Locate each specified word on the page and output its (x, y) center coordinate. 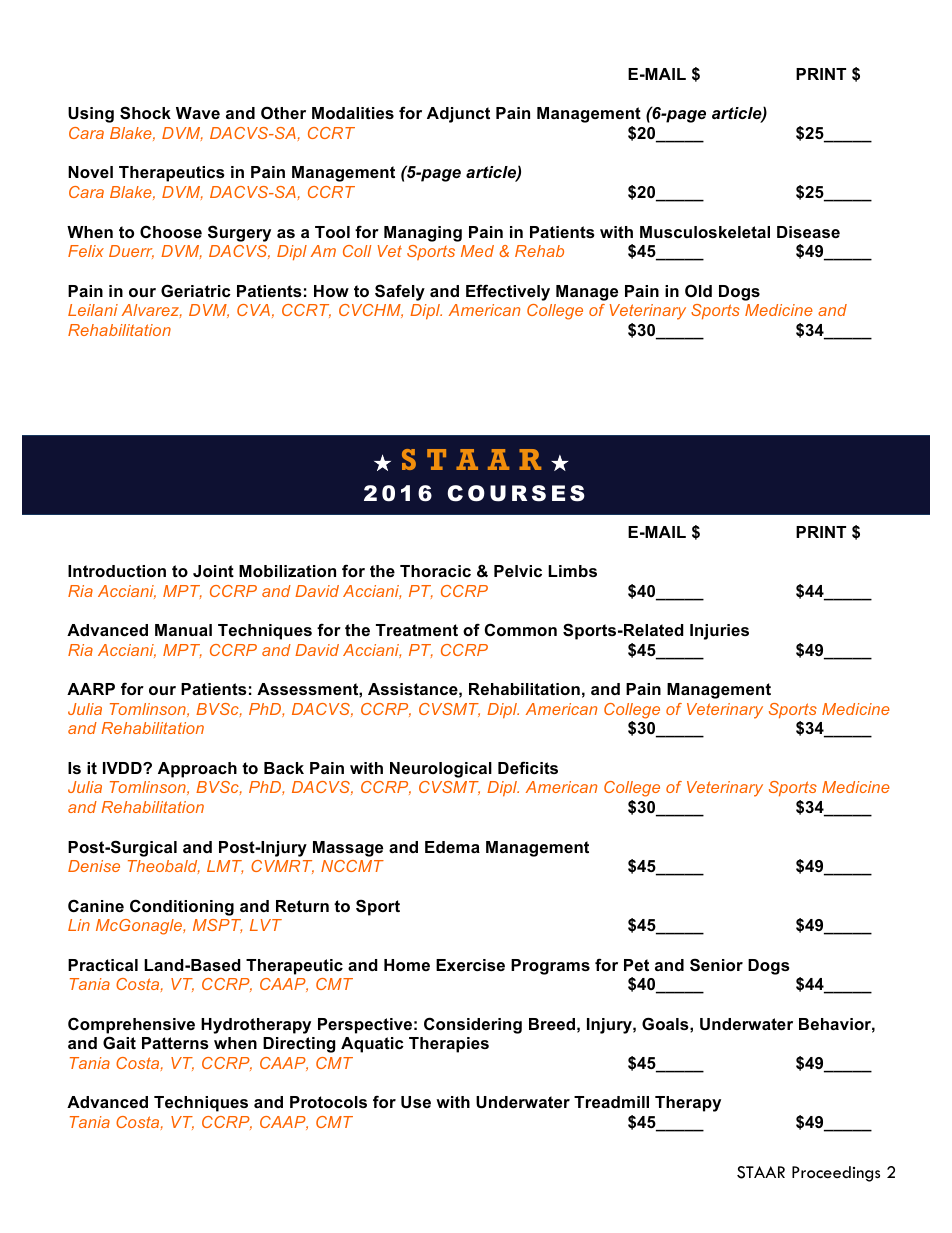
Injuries (719, 632)
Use (416, 1102)
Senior (716, 964)
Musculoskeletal (705, 232)
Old (698, 290)
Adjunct (458, 115)
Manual (183, 630)
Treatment (417, 630)
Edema (452, 847)
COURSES (516, 493)
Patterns (175, 1043)
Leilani (93, 310)
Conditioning (182, 907)
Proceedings (836, 1174)
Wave (198, 113)
